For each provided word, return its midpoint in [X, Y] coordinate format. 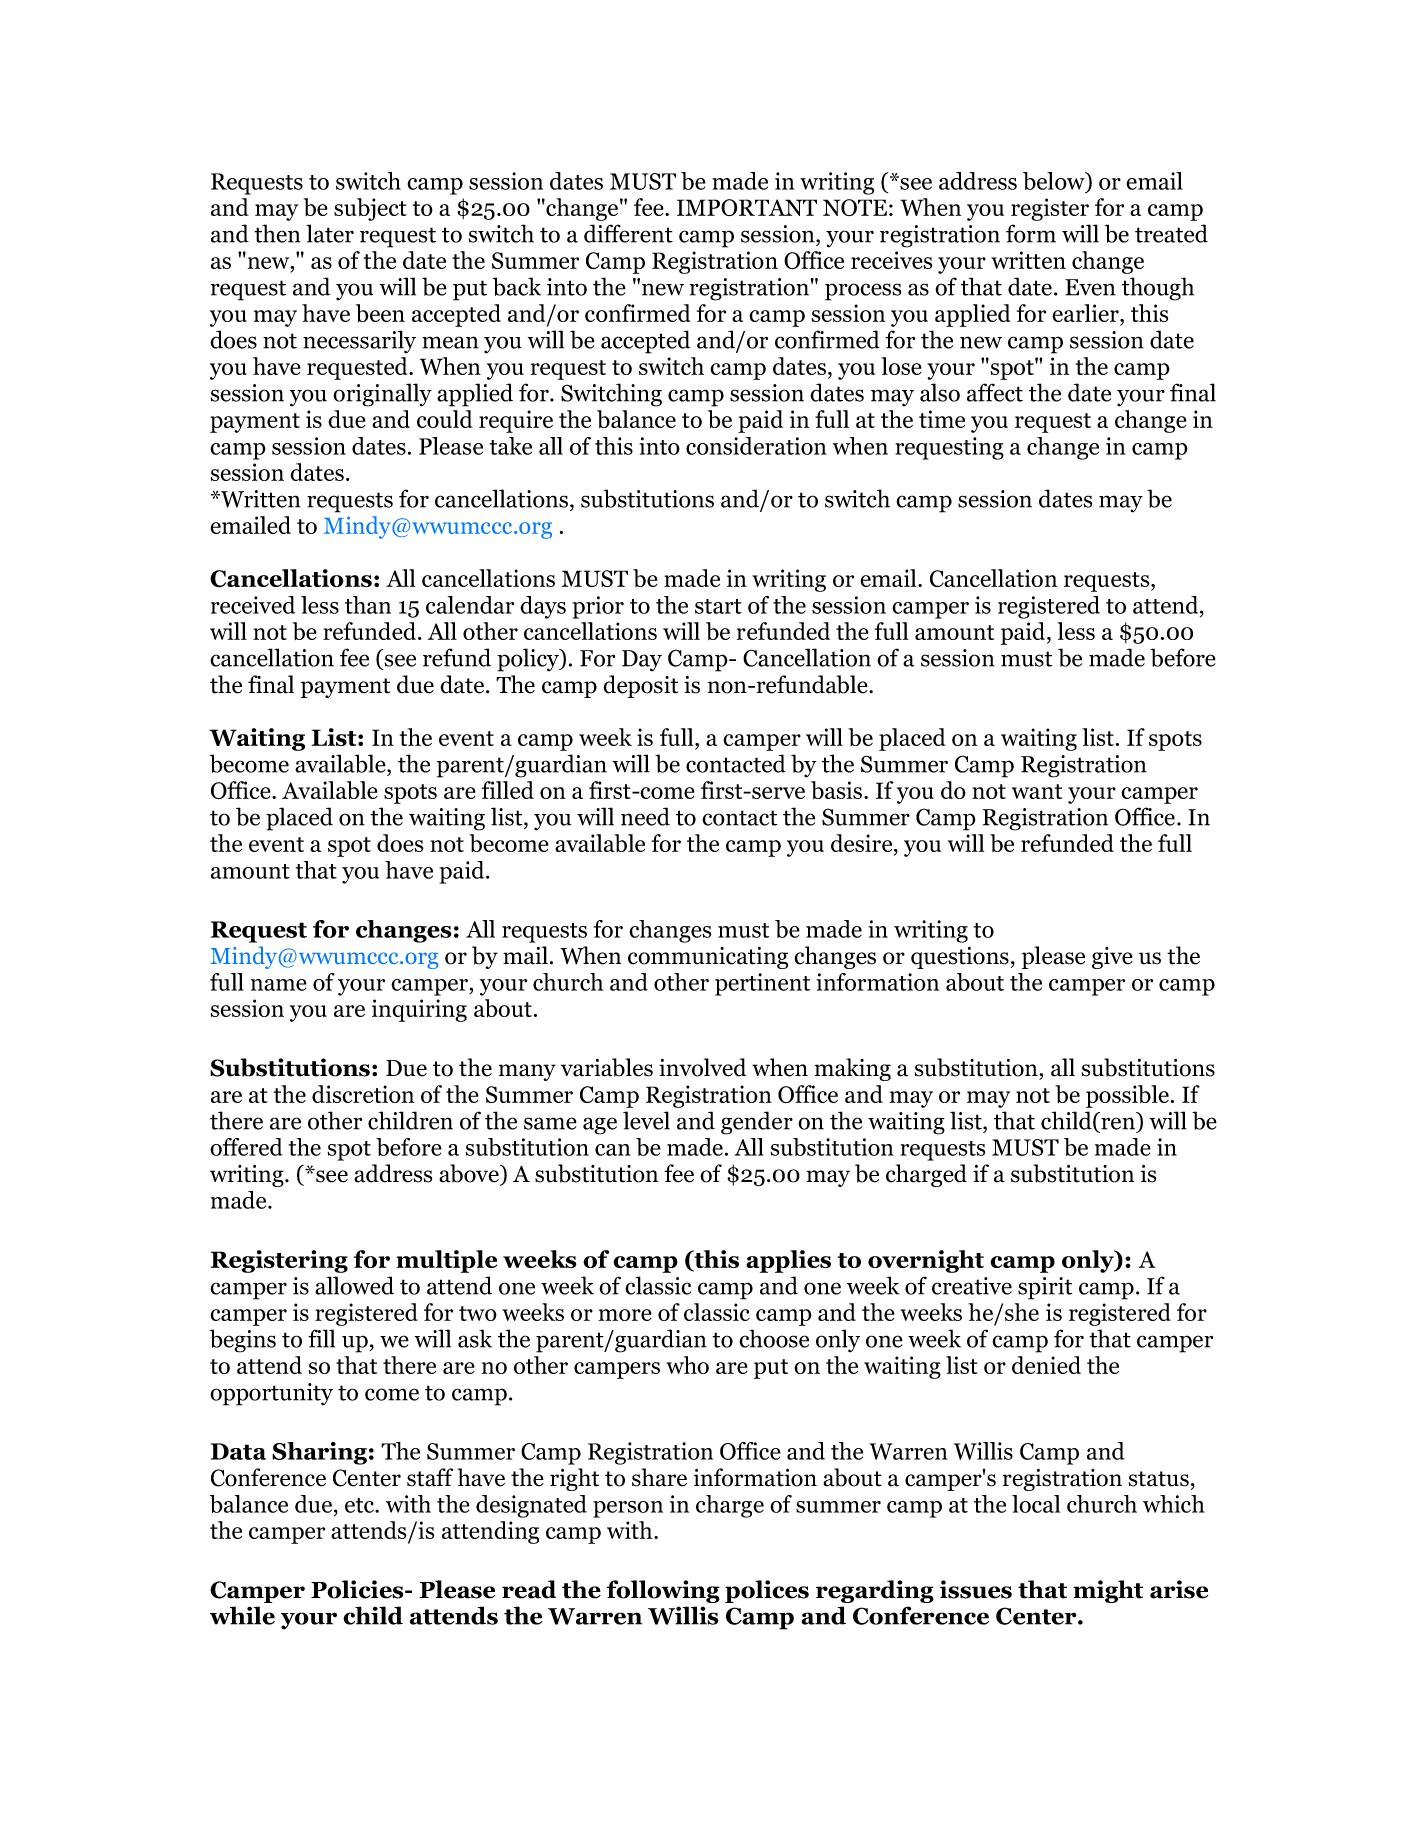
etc [361, 1505]
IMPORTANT [747, 207]
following [663, 1591]
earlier [1086, 314]
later [330, 233]
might [1108, 1591]
